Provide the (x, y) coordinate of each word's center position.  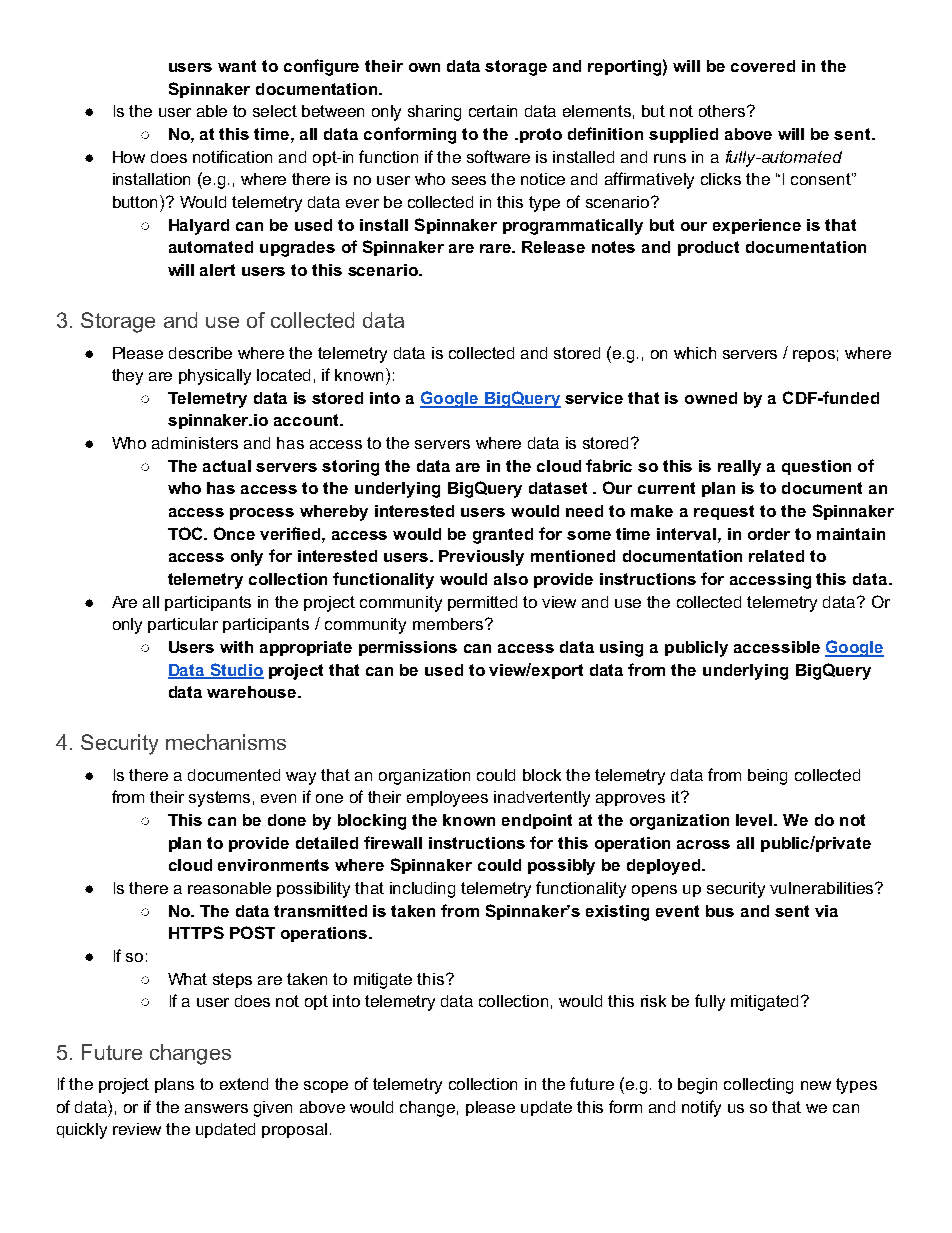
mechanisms (226, 742)
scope (326, 1087)
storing (350, 468)
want (237, 66)
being (767, 777)
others (723, 111)
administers (195, 443)
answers (216, 1108)
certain (493, 111)
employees (447, 799)
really (739, 468)
